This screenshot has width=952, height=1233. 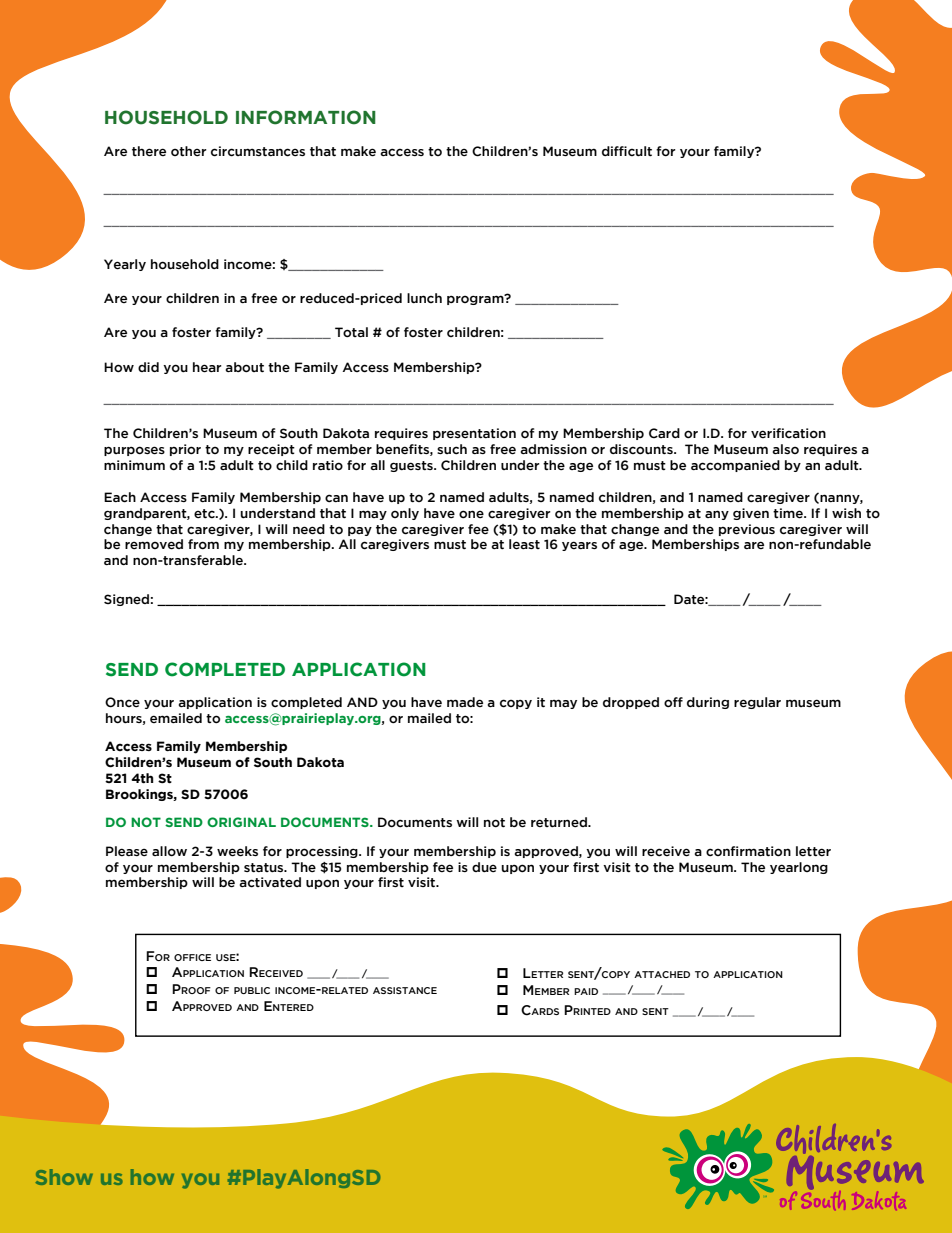 What do you see at coordinates (757, 703) in the screenshot?
I see `regular` at bounding box center [757, 703].
